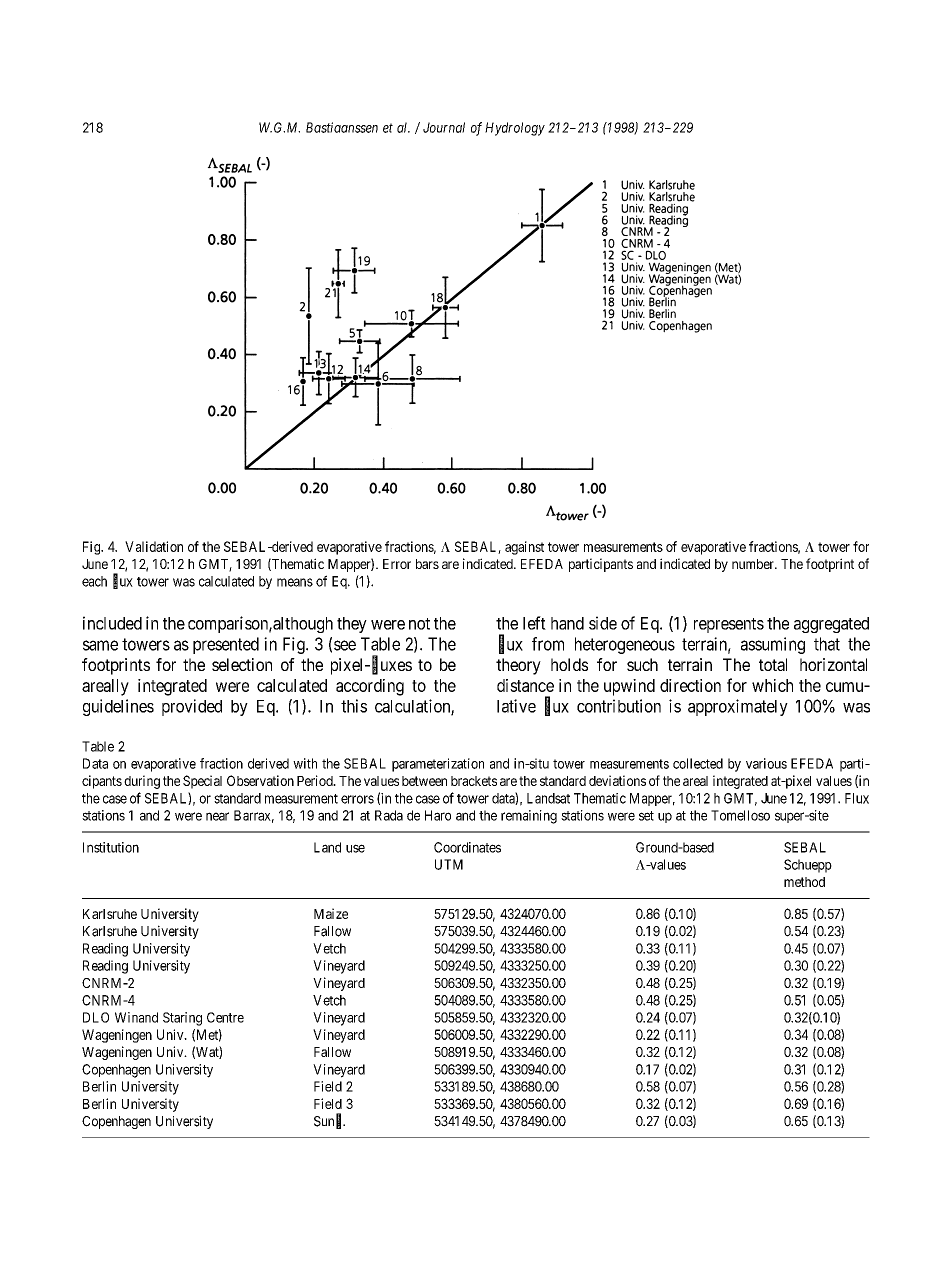 This page has width=943, height=1288. Describe the element at coordinates (831, 625) in the page. I see `aggregated` at that location.
